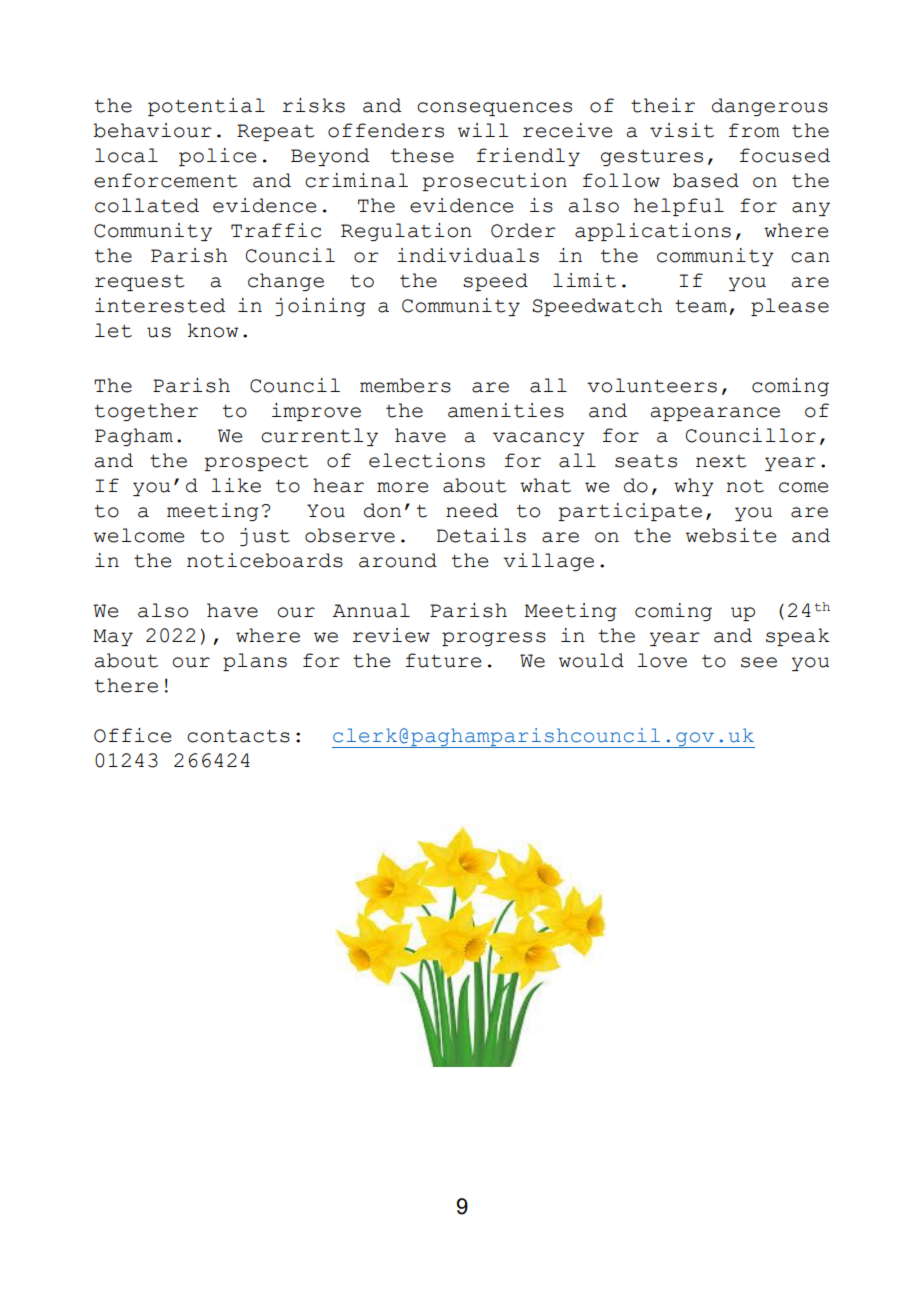  I want to click on potential, so click(206, 107).
